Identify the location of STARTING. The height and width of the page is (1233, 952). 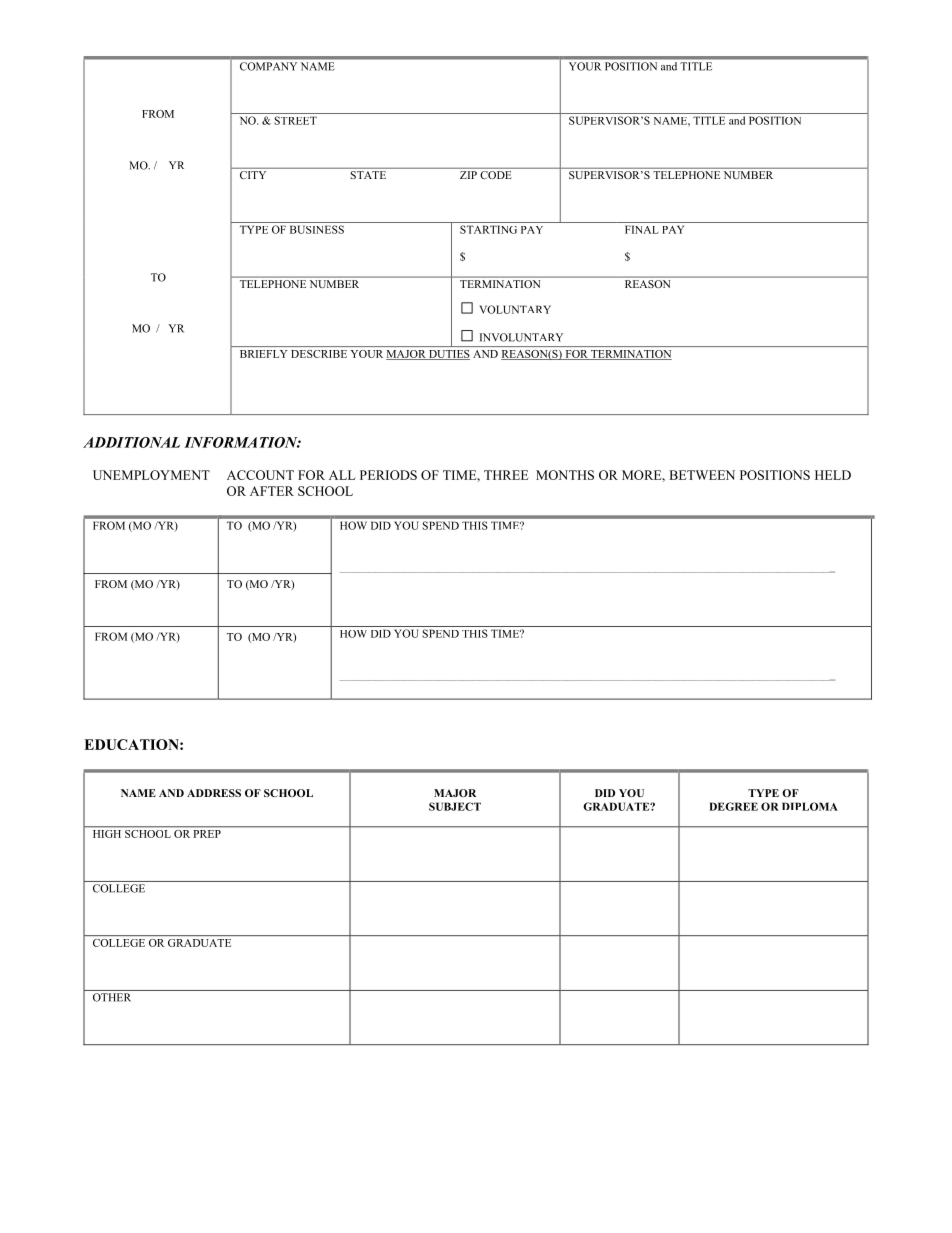
(488, 229).
